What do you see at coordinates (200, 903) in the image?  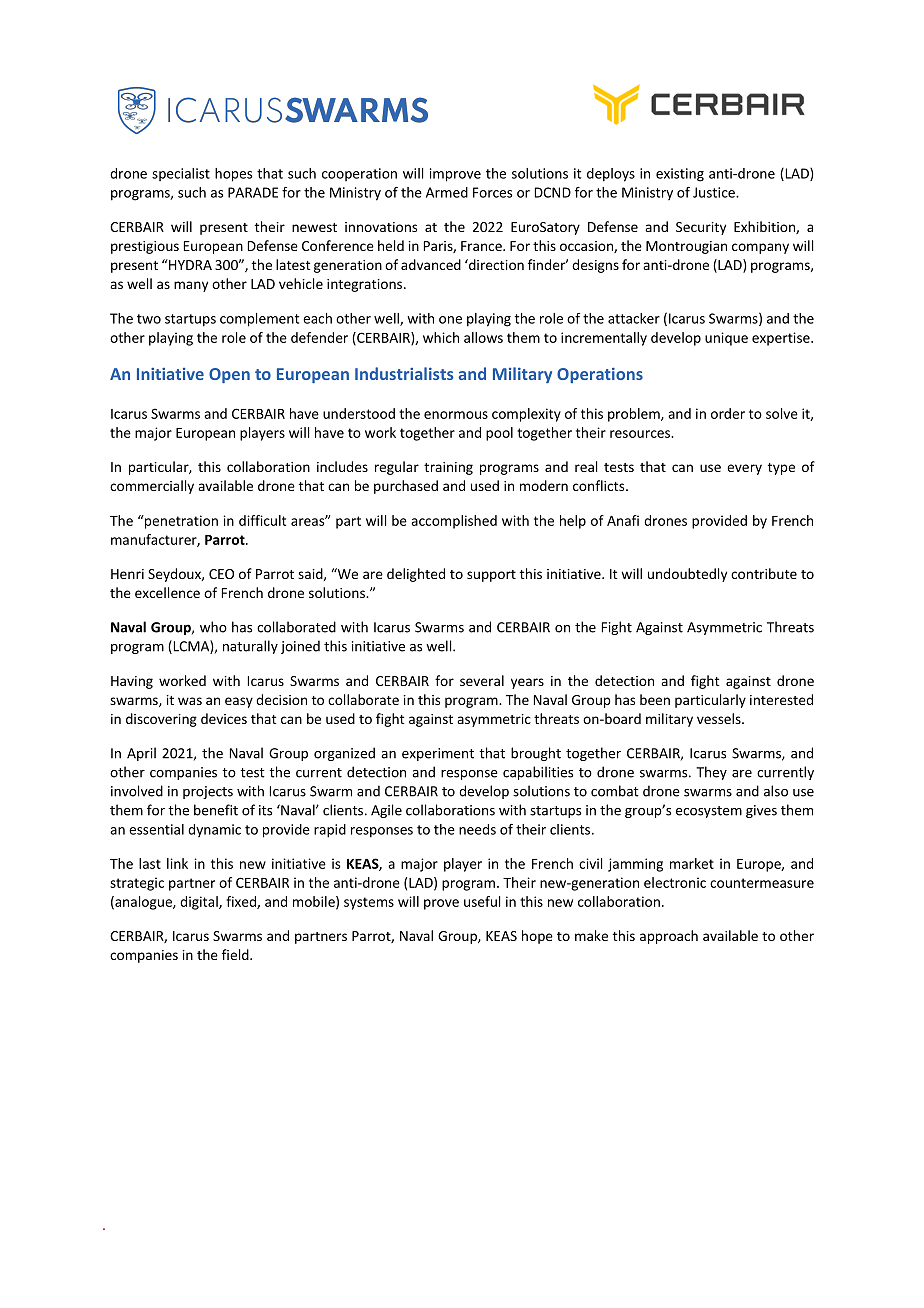 I see `digital` at bounding box center [200, 903].
